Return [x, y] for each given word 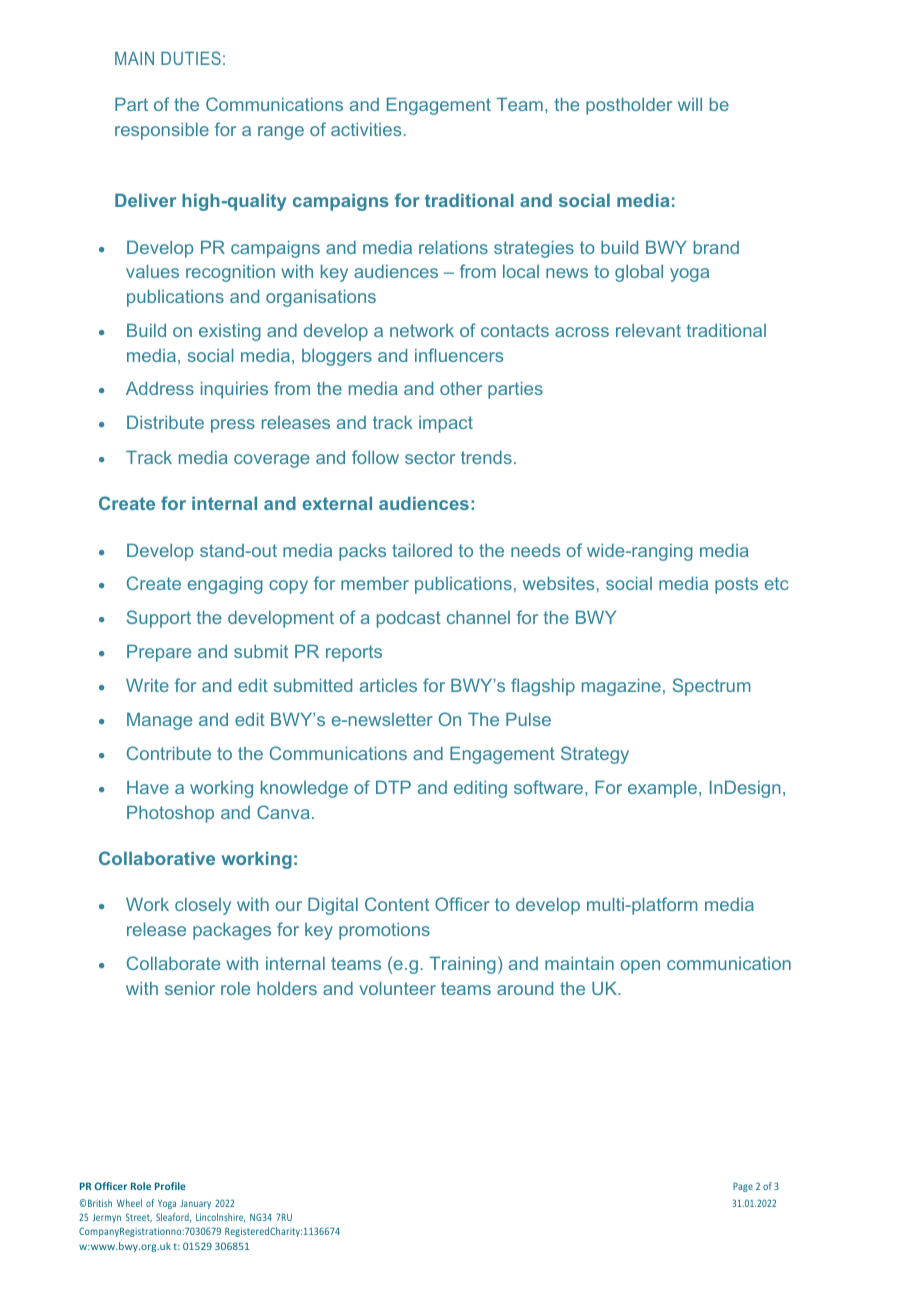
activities [366, 129]
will [690, 104]
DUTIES [191, 58]
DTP [393, 787]
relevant [648, 330]
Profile [170, 1186]
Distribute [165, 422]
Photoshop [170, 814]
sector [430, 457]
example [662, 789]
